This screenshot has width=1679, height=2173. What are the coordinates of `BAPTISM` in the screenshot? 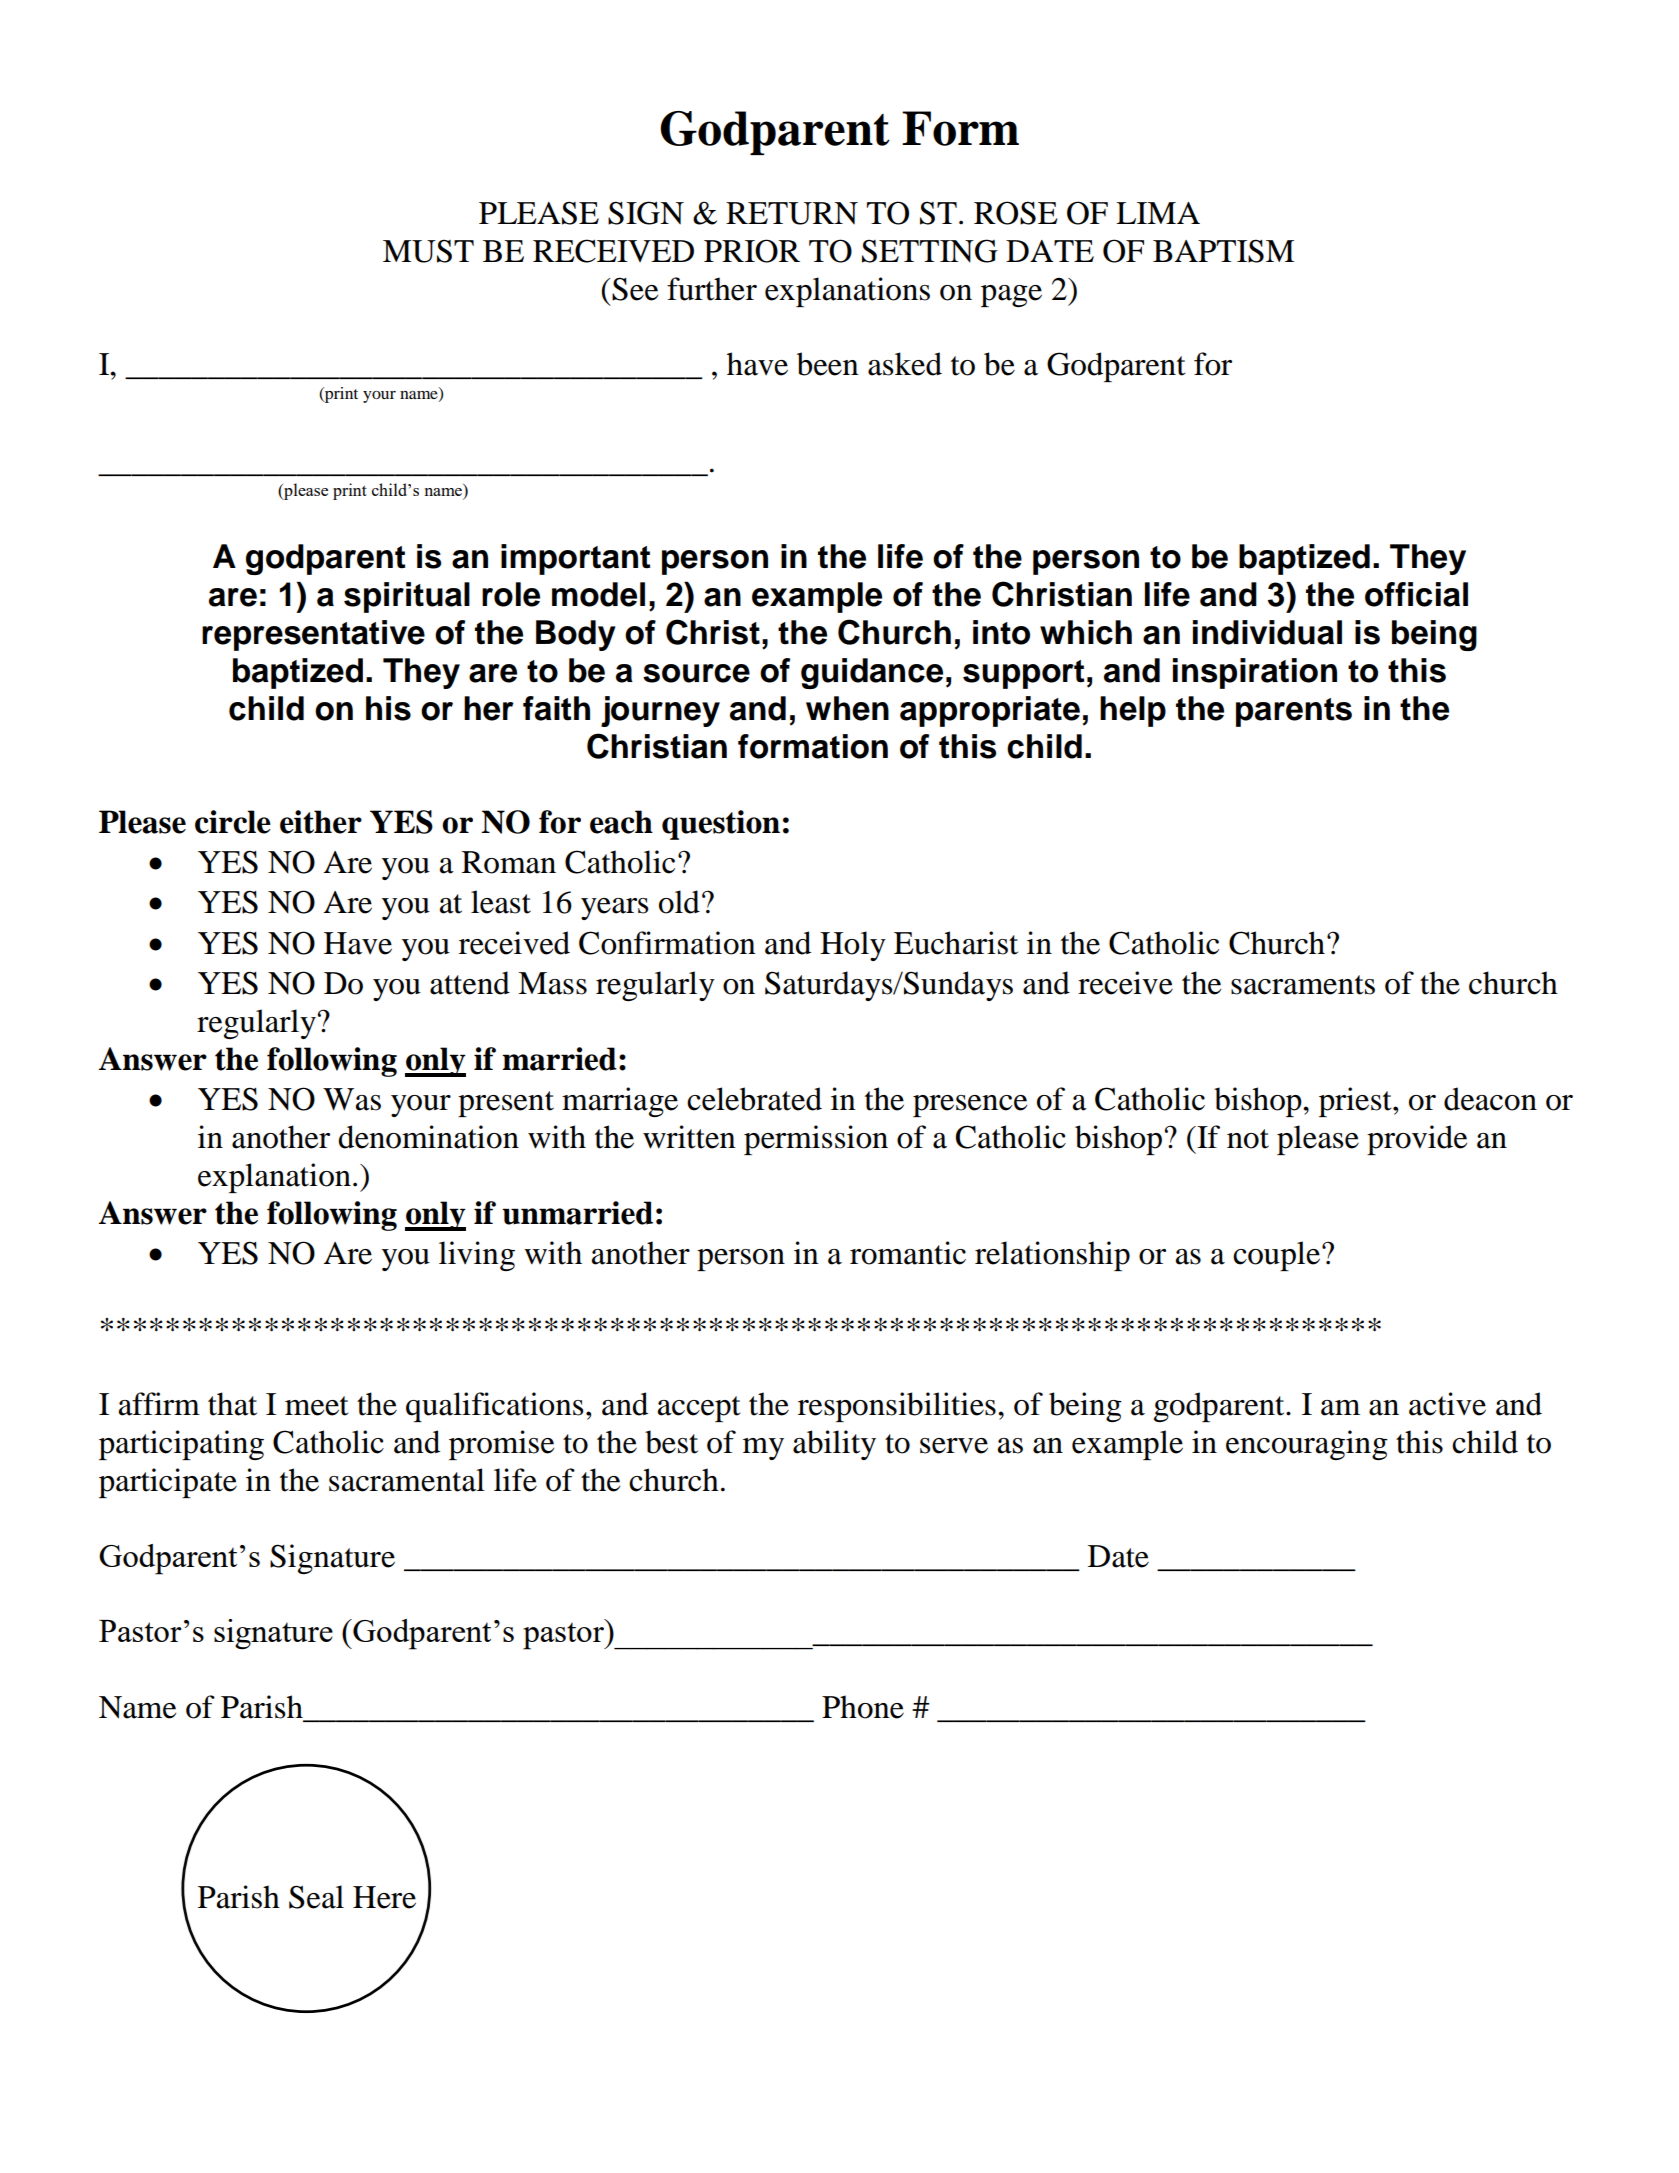 It's located at (1223, 251).
